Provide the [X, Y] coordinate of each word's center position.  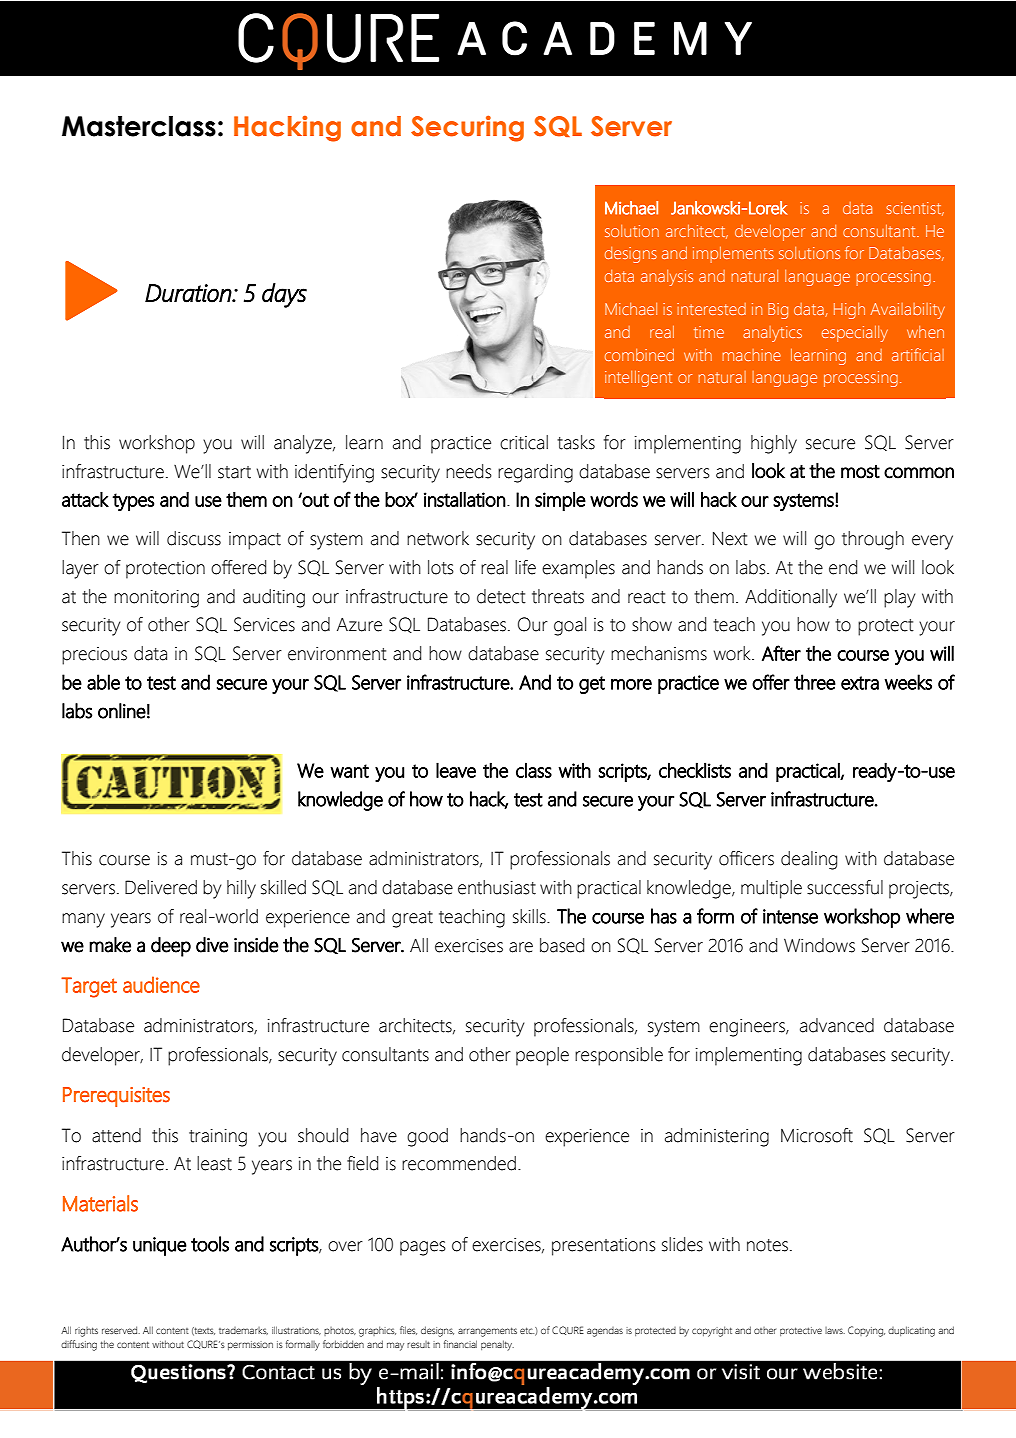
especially [855, 334]
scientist [915, 209]
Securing [467, 128]
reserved [121, 1330]
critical [524, 442]
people [542, 1056]
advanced [837, 1025]
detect [501, 596]
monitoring [156, 599]
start [234, 472]
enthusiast [497, 887]
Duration [189, 293]
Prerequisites [116, 1097]
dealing [809, 860]
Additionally [791, 598]
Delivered [161, 887]
